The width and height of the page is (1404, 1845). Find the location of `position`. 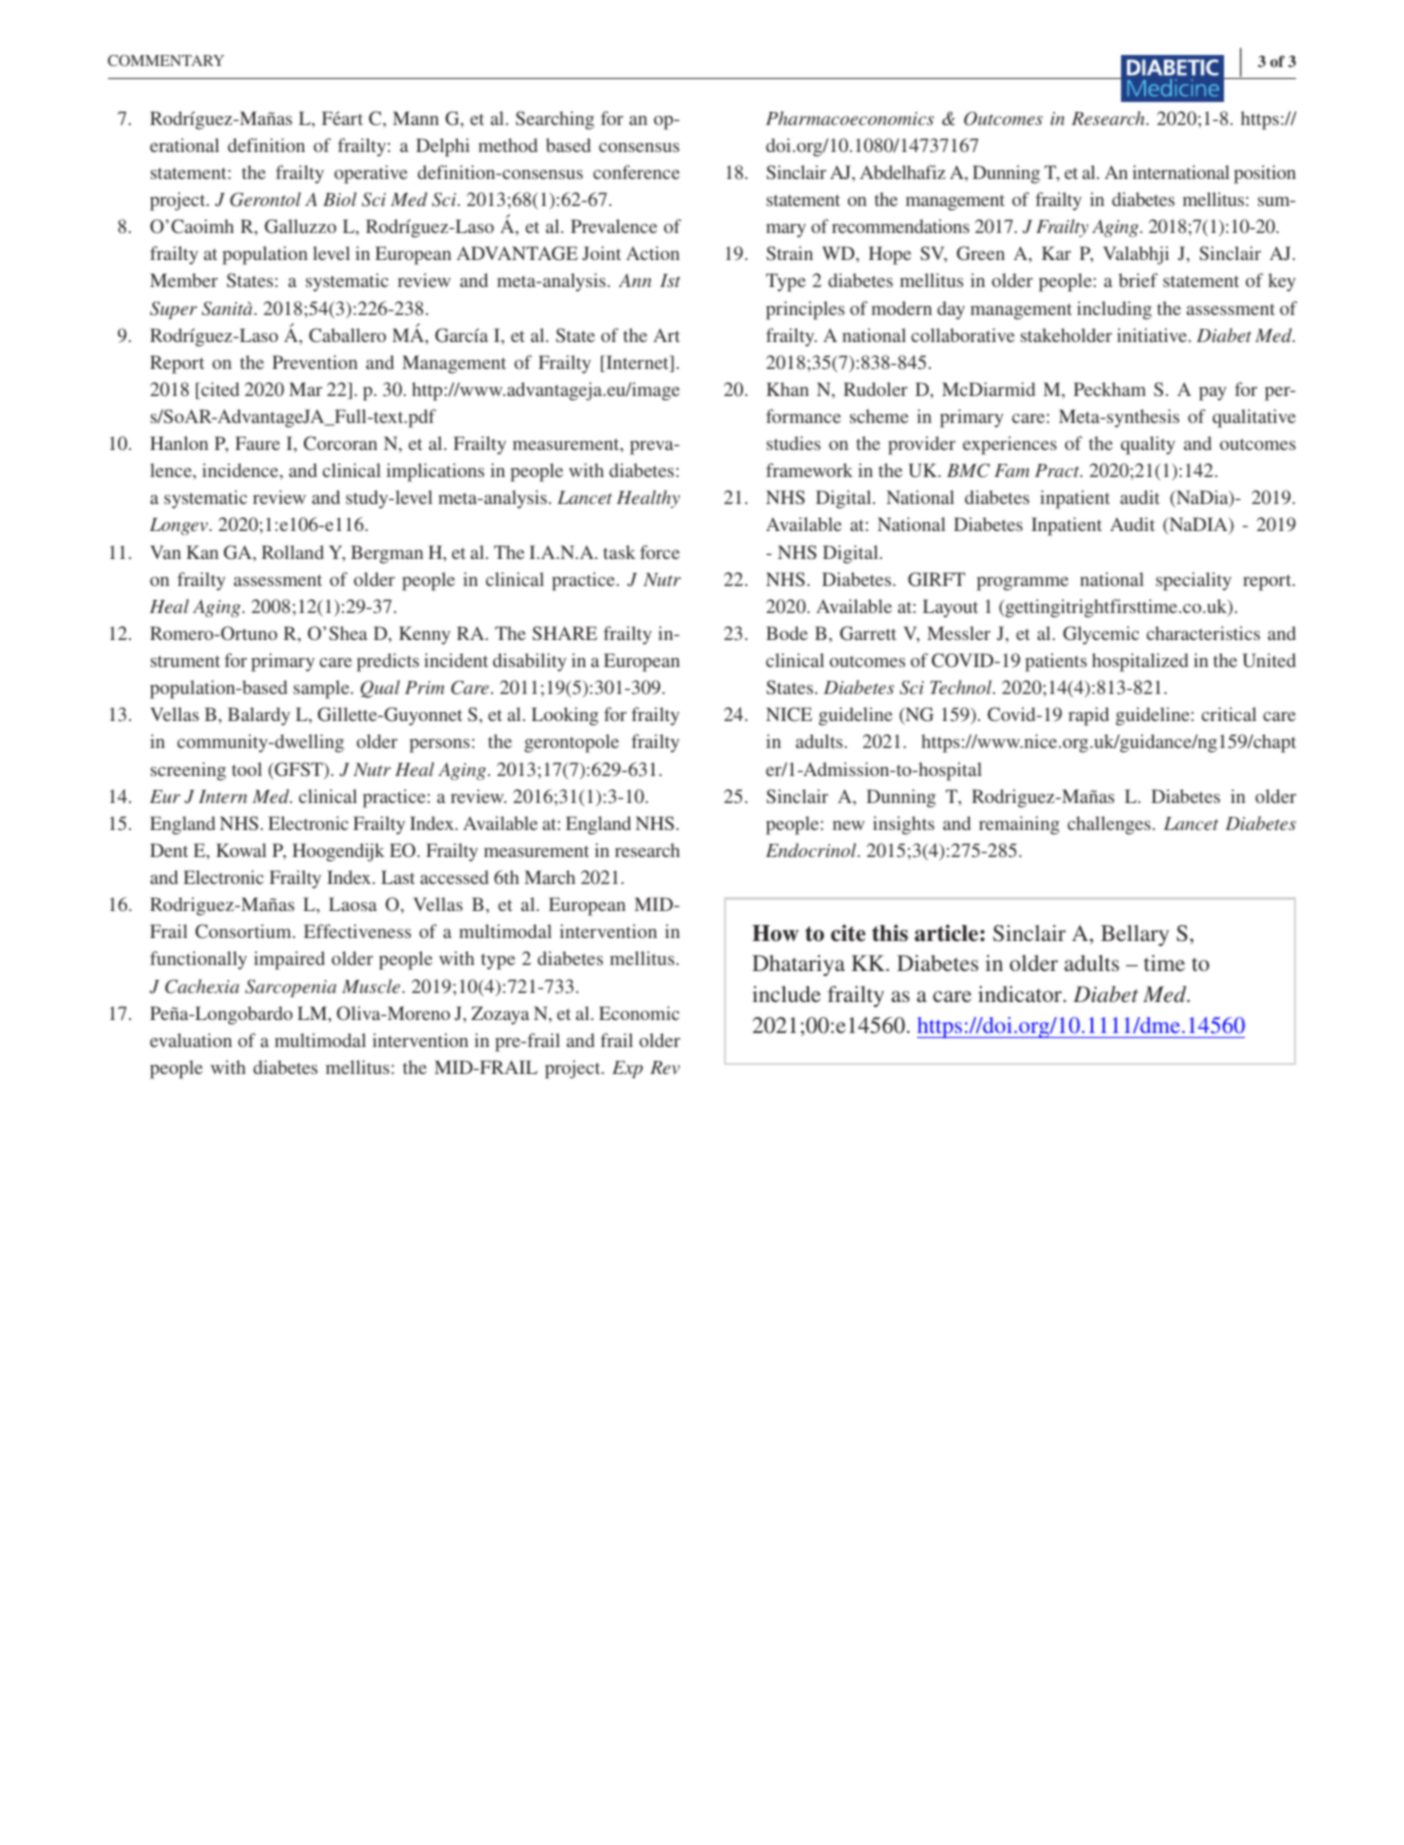

position is located at coordinates (1265, 174).
